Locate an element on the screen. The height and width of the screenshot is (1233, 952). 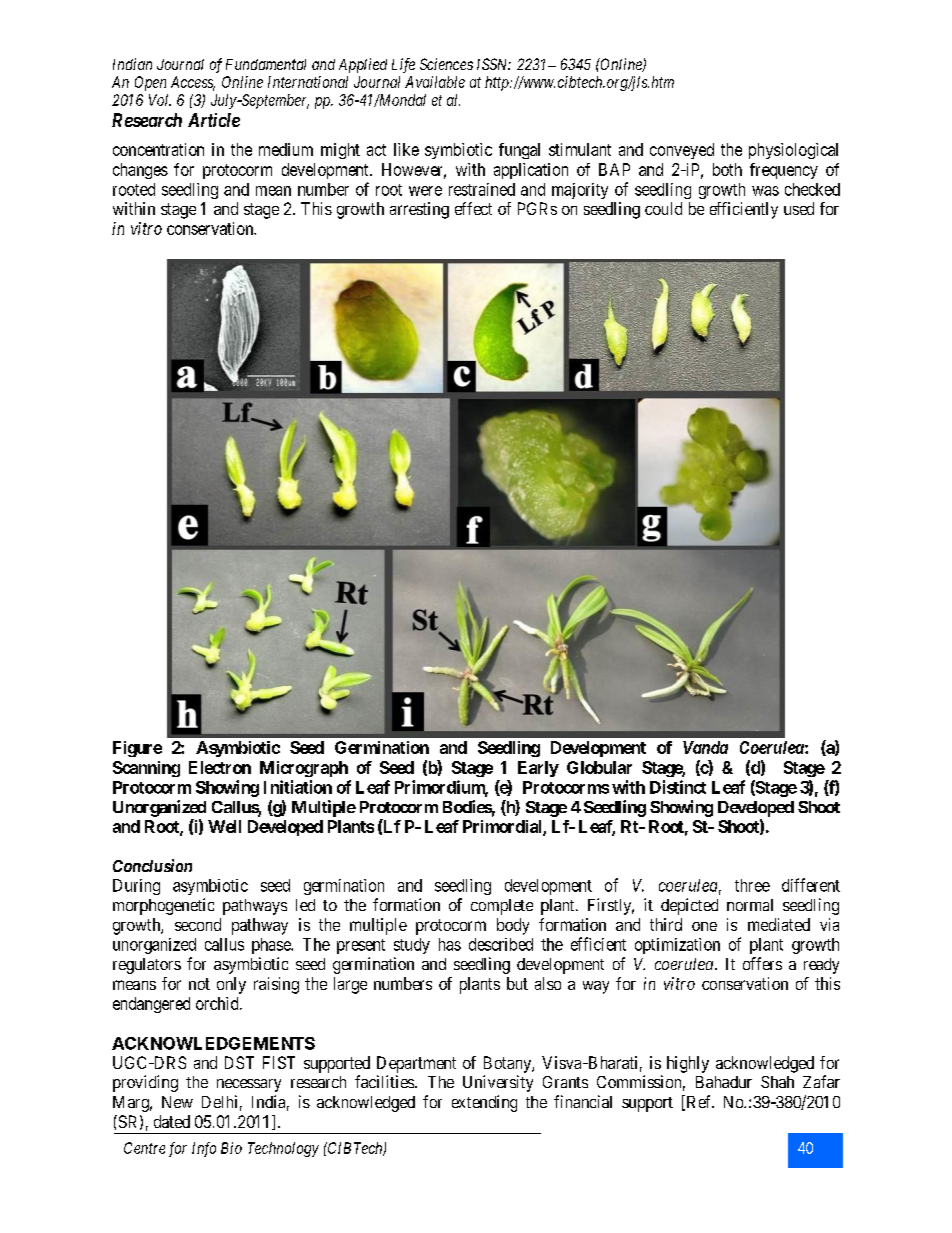
Article is located at coordinates (214, 120).
